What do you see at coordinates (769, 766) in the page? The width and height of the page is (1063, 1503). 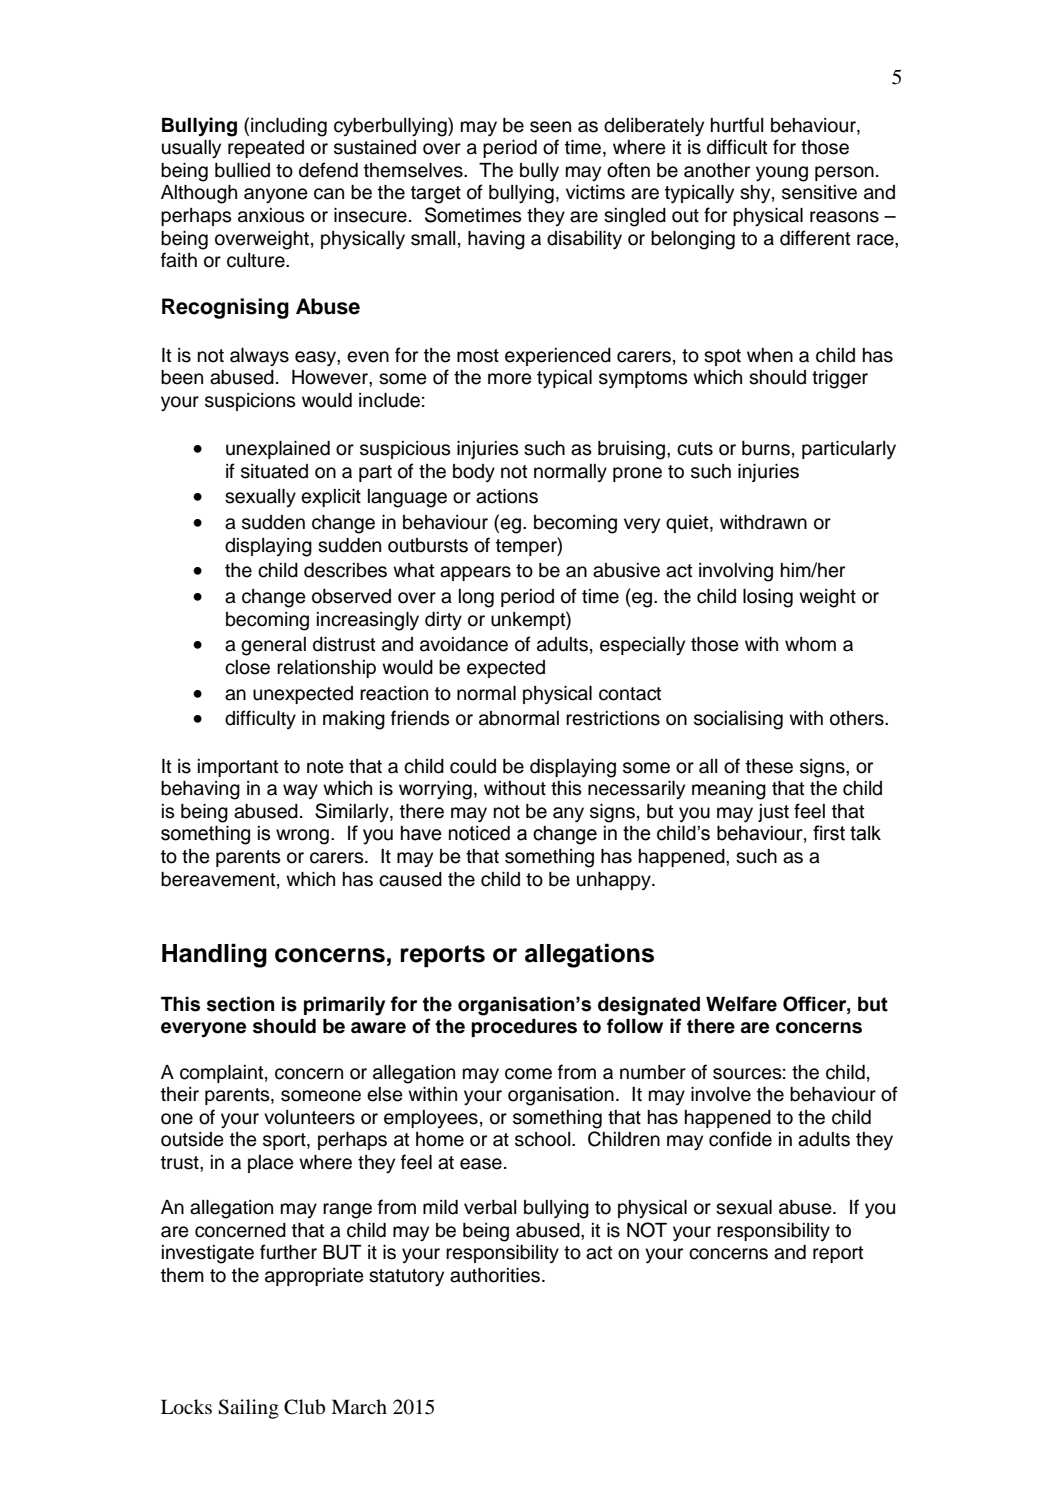 I see `these` at bounding box center [769, 766].
